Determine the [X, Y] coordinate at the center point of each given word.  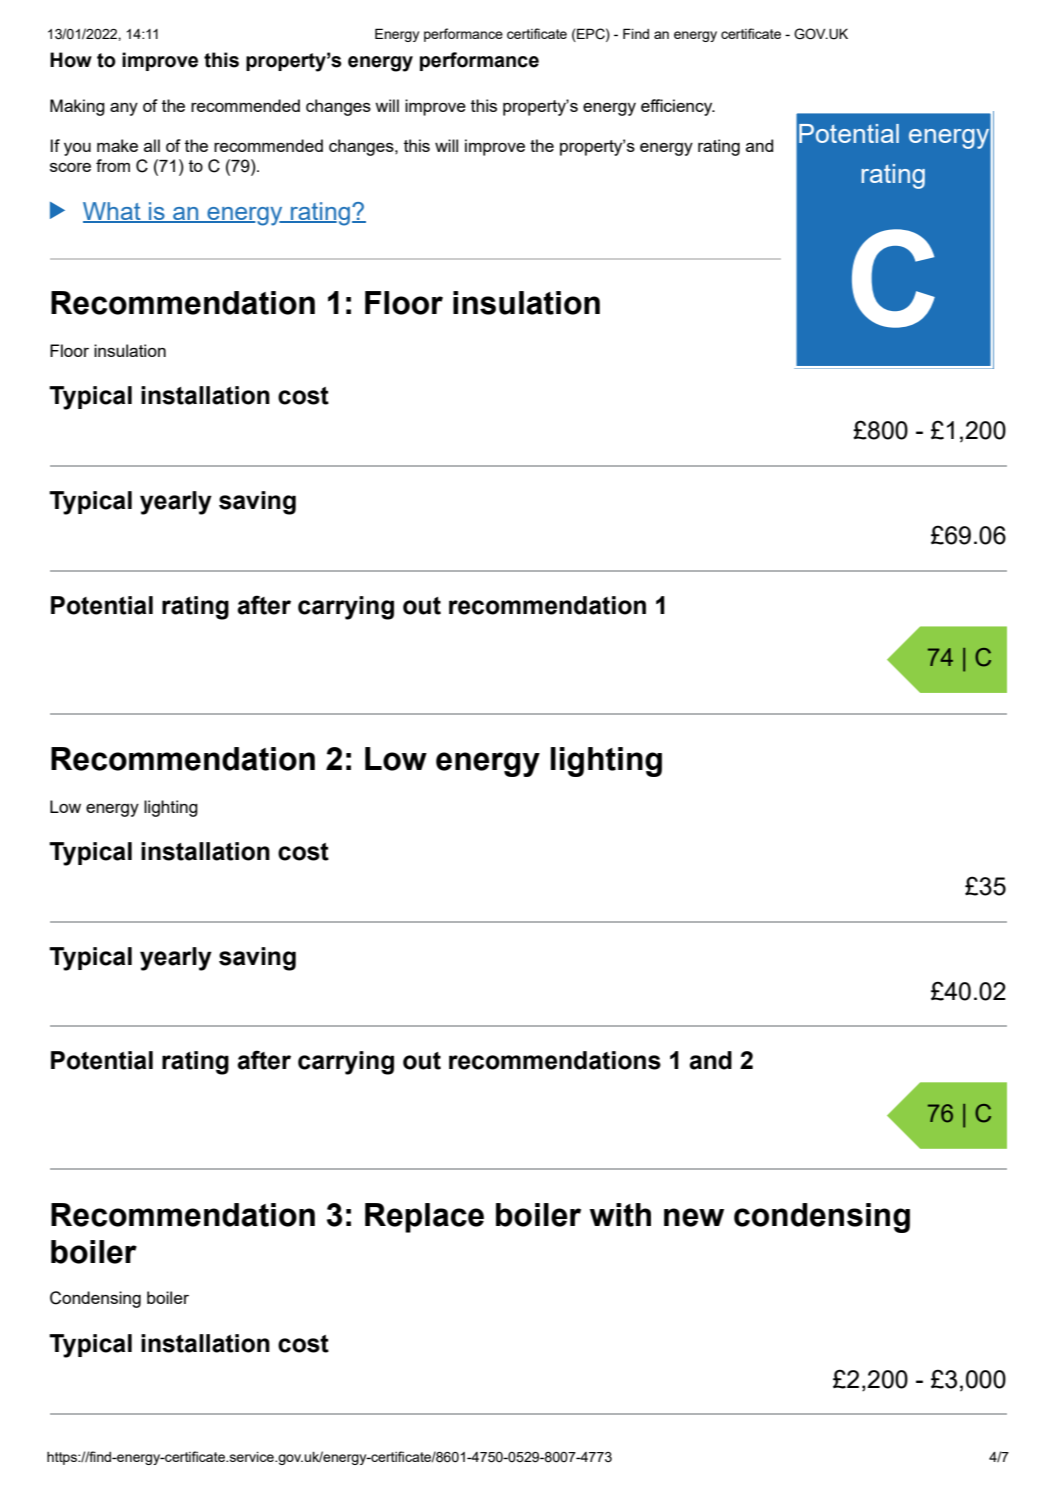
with [620, 1215]
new [694, 1217]
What [113, 212]
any [124, 109]
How [71, 60]
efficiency [678, 107]
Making [77, 107]
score [70, 167]
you [77, 149]
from [113, 165]
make [117, 145]
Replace [424, 1218]
